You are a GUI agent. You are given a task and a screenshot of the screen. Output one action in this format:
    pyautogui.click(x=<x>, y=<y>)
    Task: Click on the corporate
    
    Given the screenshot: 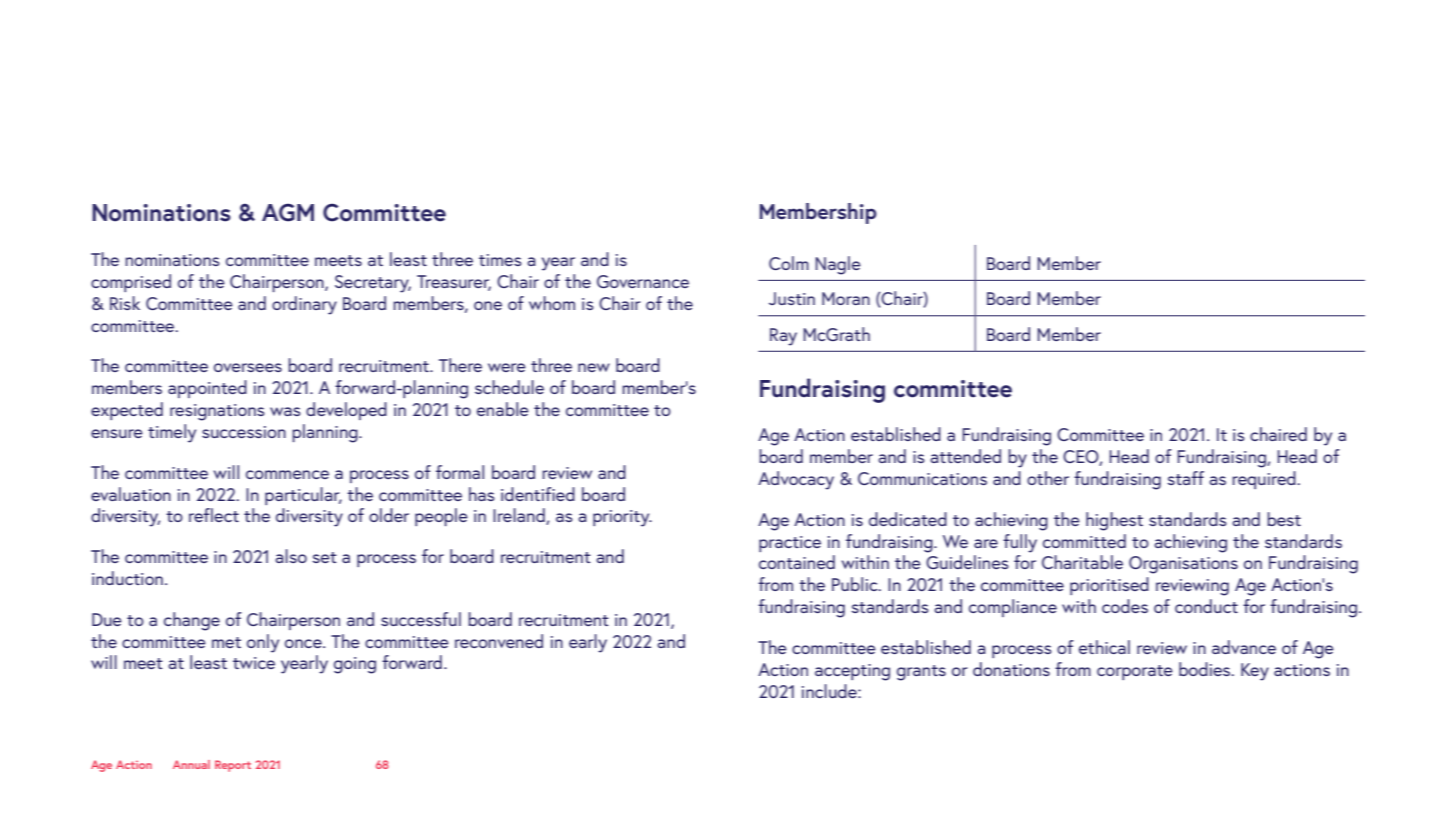 What is the action you would take?
    pyautogui.click(x=1135, y=672)
